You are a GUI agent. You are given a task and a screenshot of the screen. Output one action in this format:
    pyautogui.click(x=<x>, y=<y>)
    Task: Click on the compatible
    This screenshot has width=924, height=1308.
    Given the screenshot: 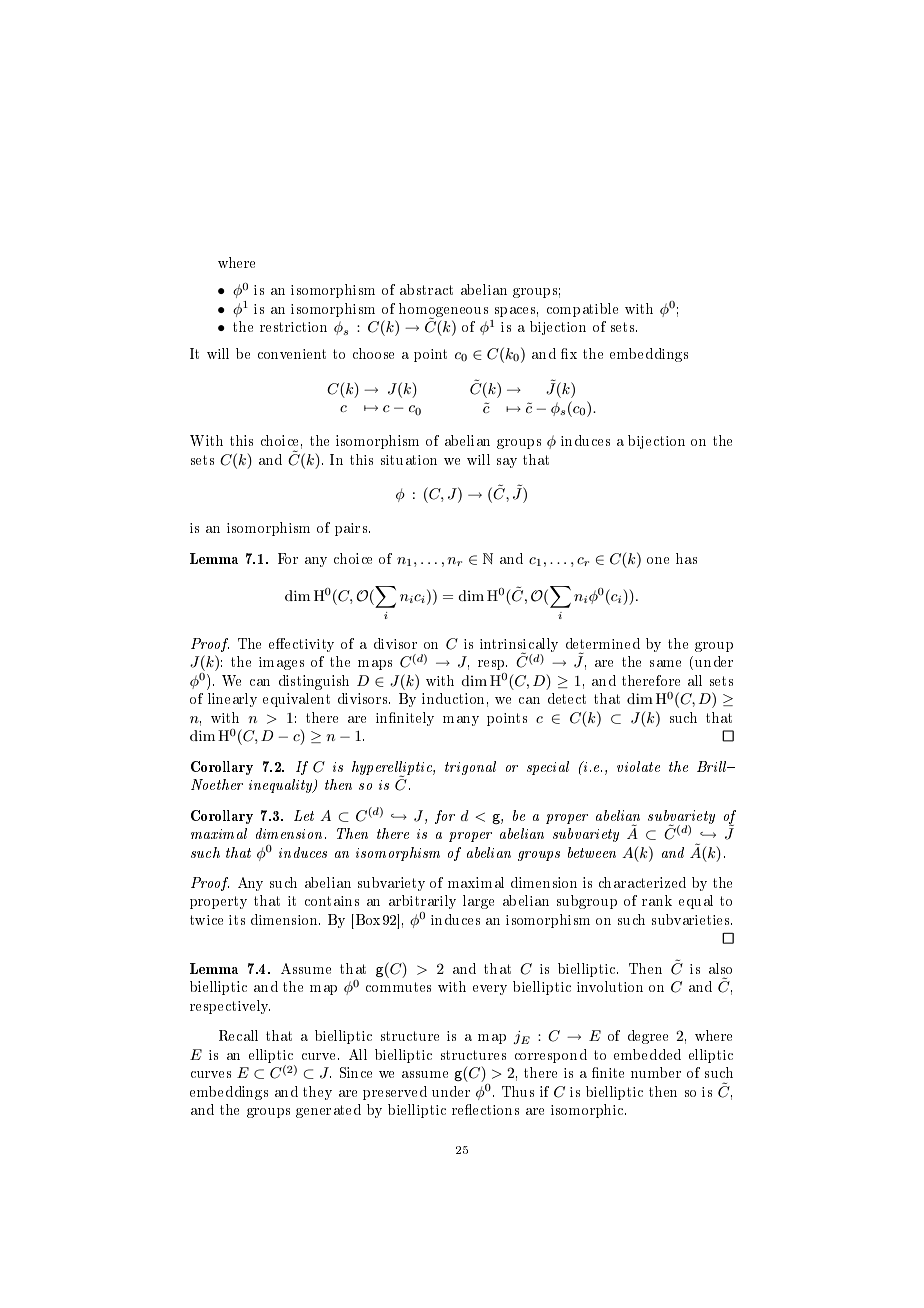 What is the action you would take?
    pyautogui.click(x=582, y=310)
